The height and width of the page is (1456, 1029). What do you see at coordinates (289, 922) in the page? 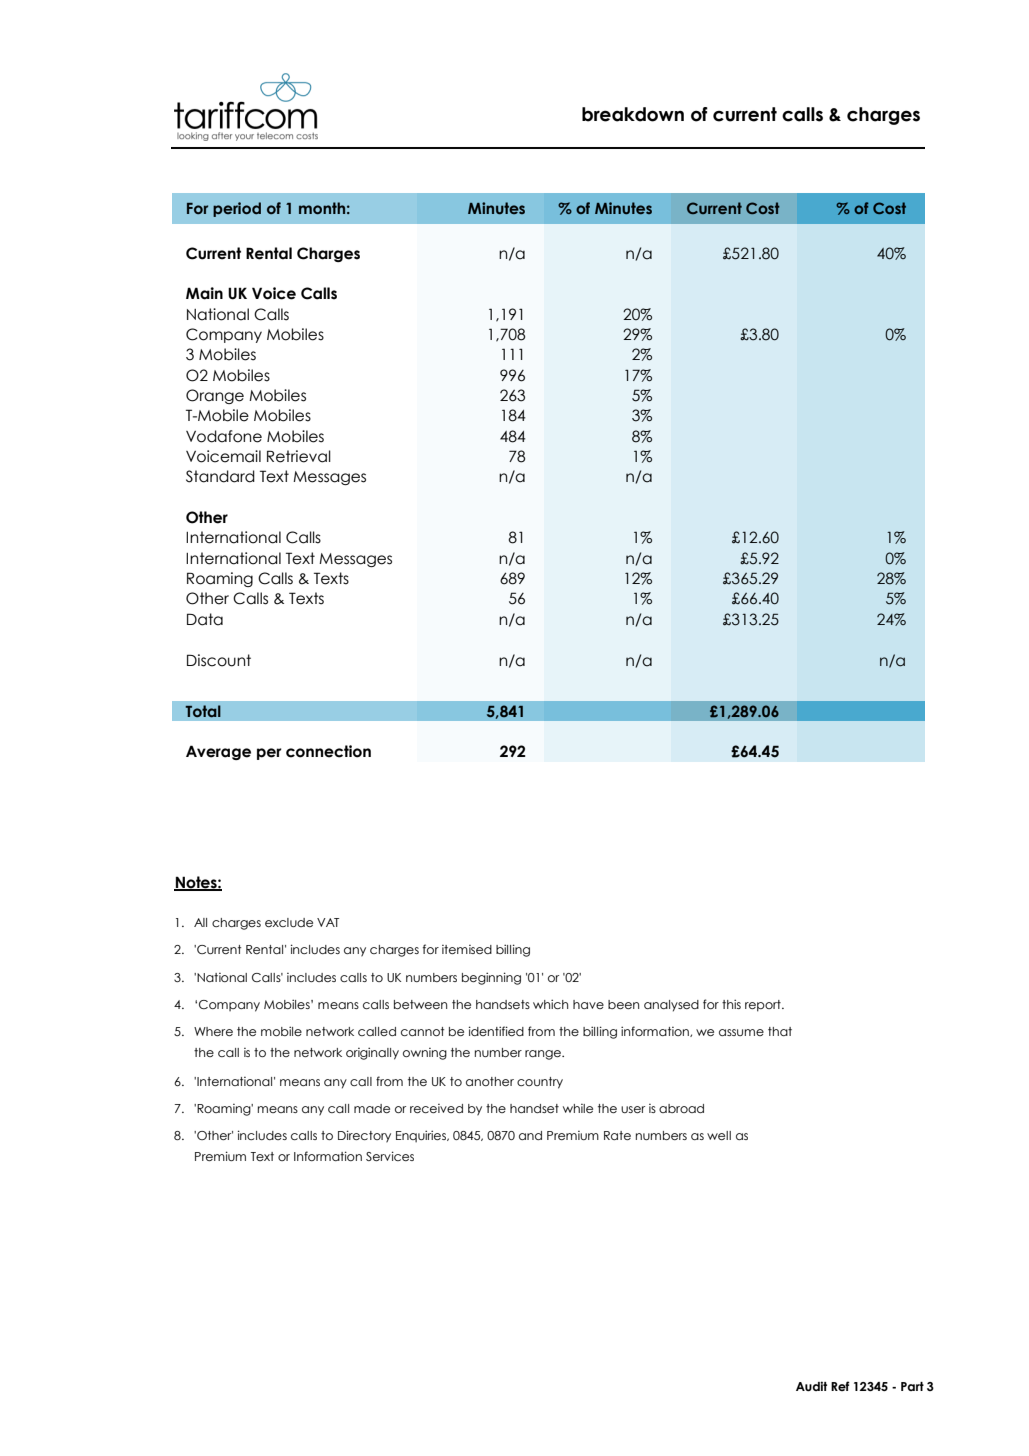
I see `exclude` at bounding box center [289, 922].
